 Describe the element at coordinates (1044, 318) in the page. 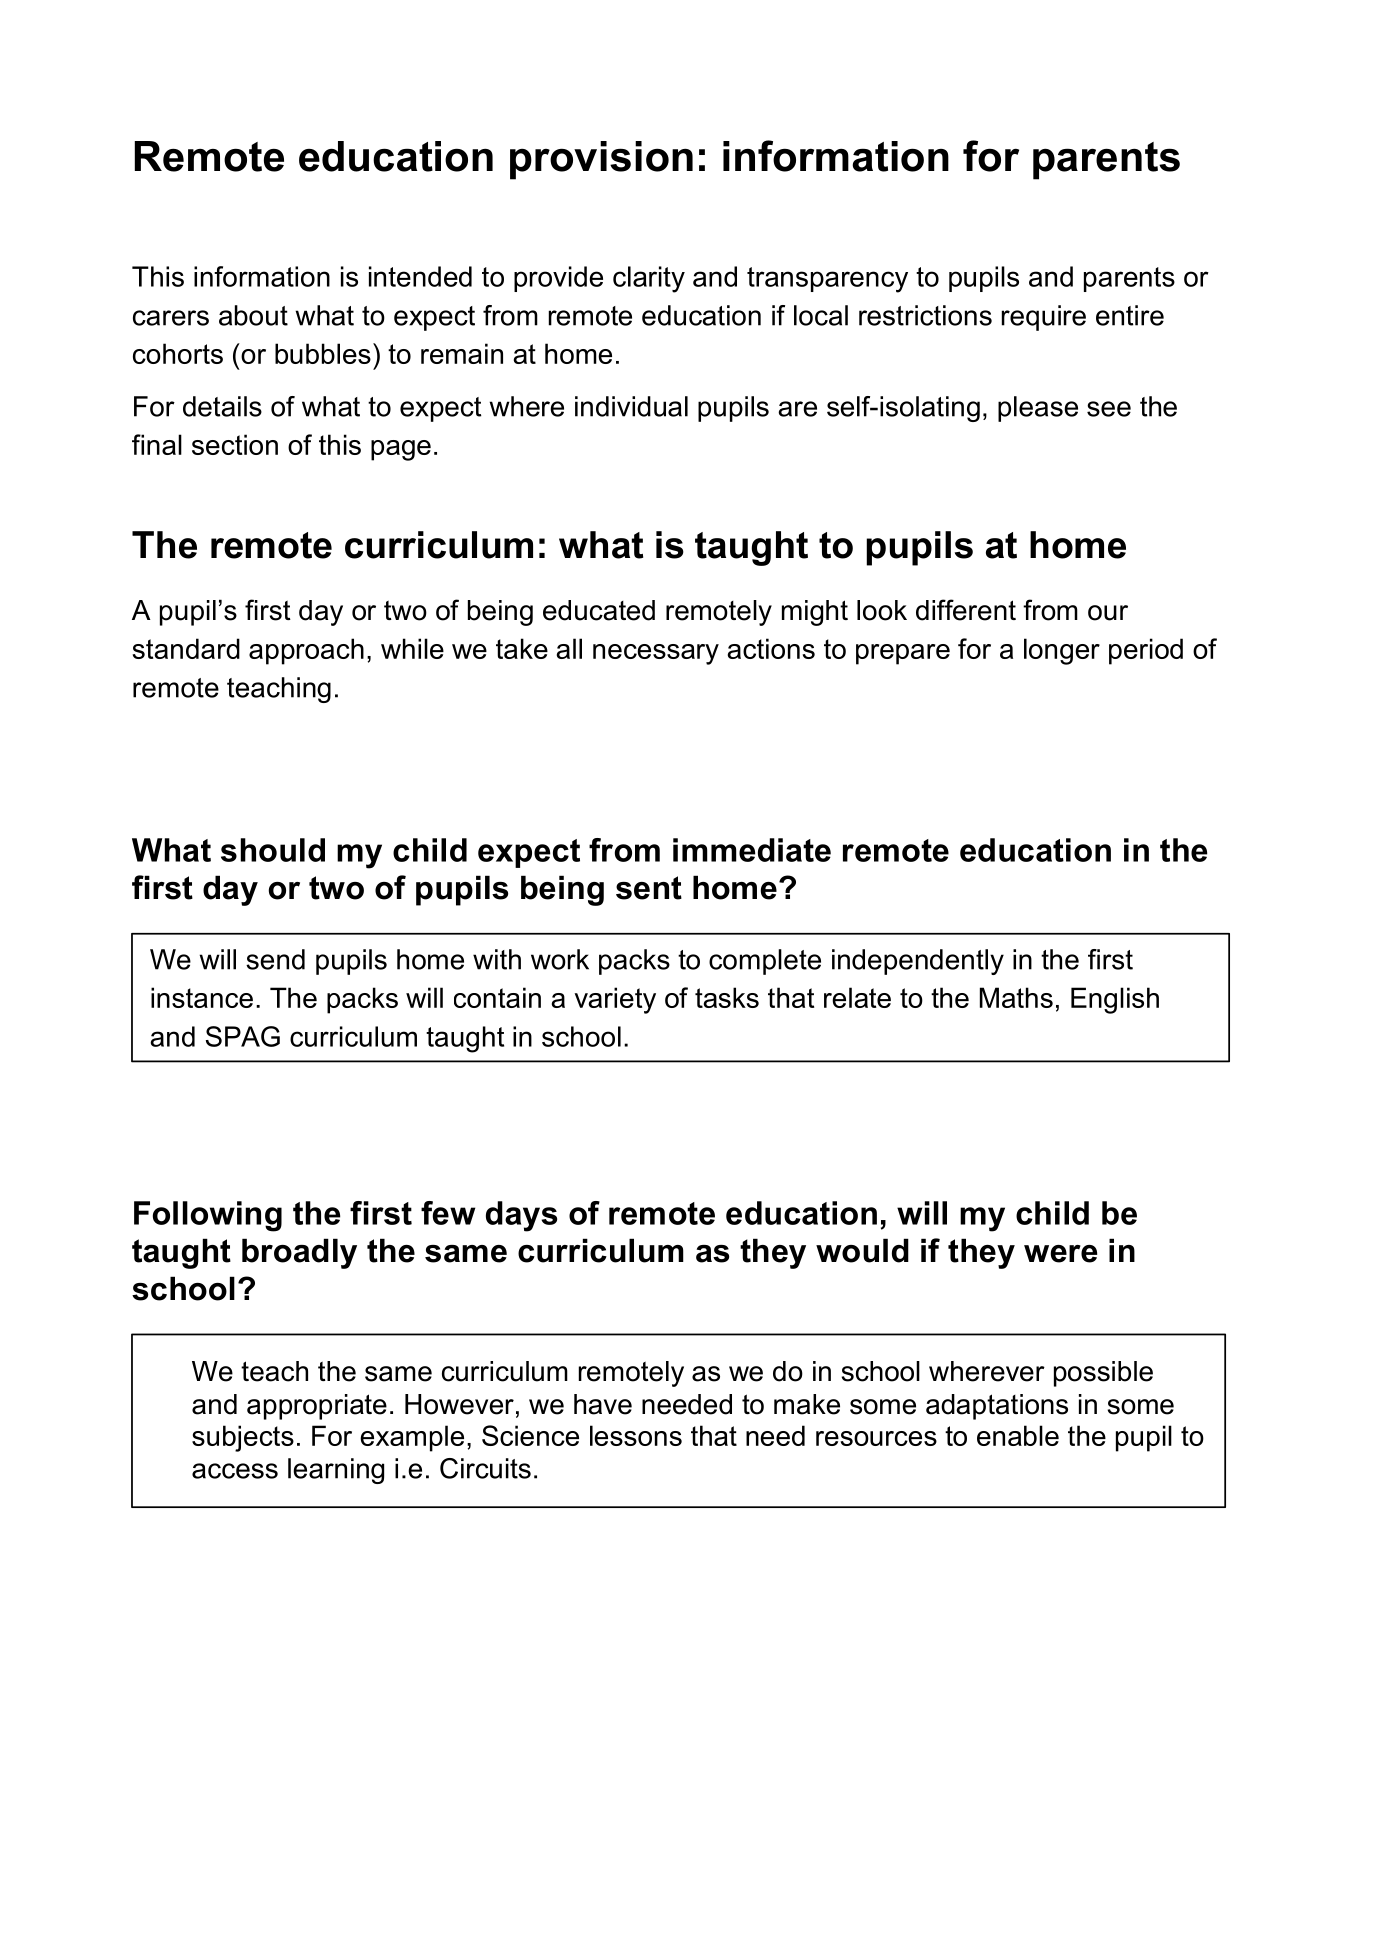

I see `require` at that location.
